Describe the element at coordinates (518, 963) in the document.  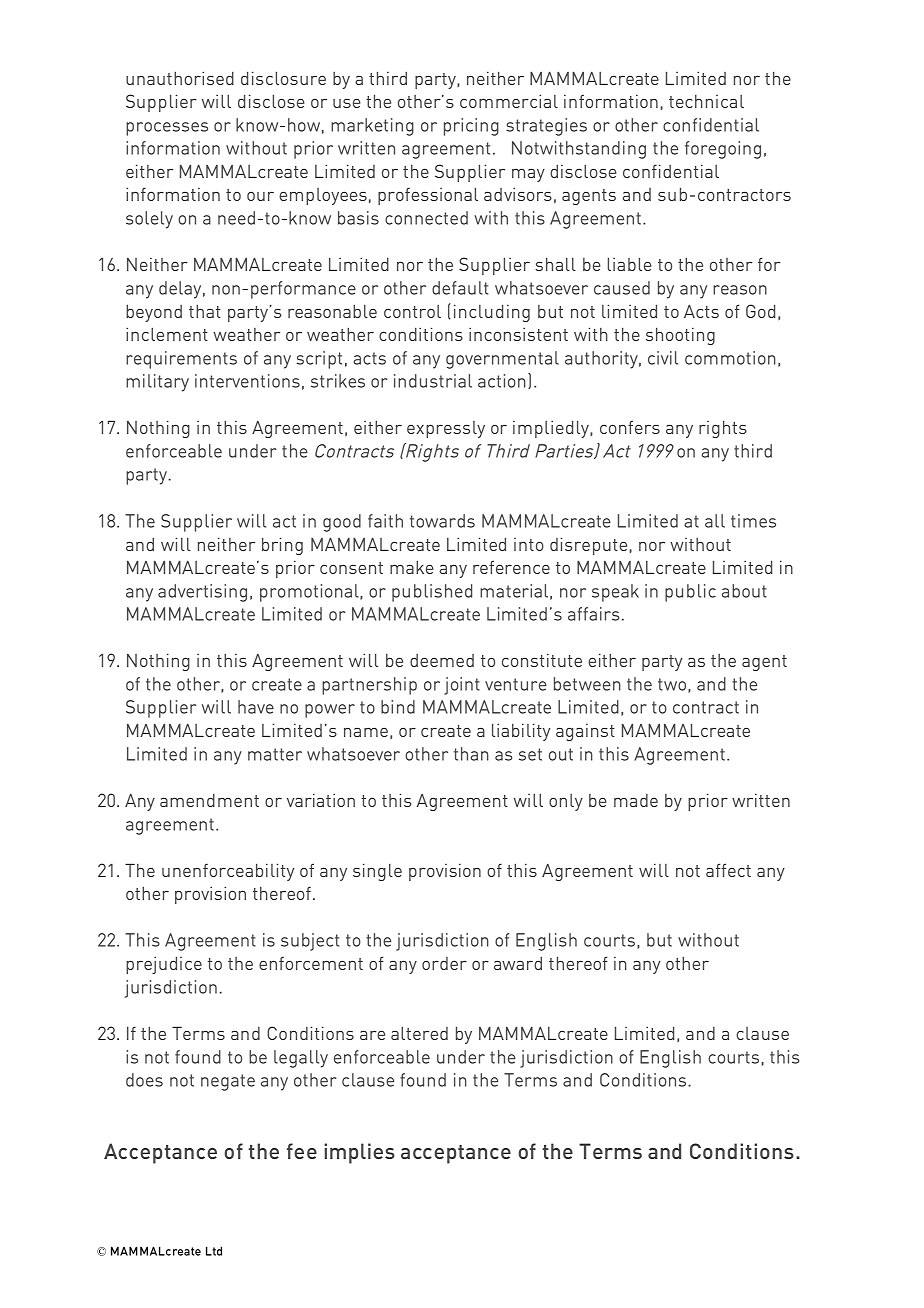
I see `award` at that location.
